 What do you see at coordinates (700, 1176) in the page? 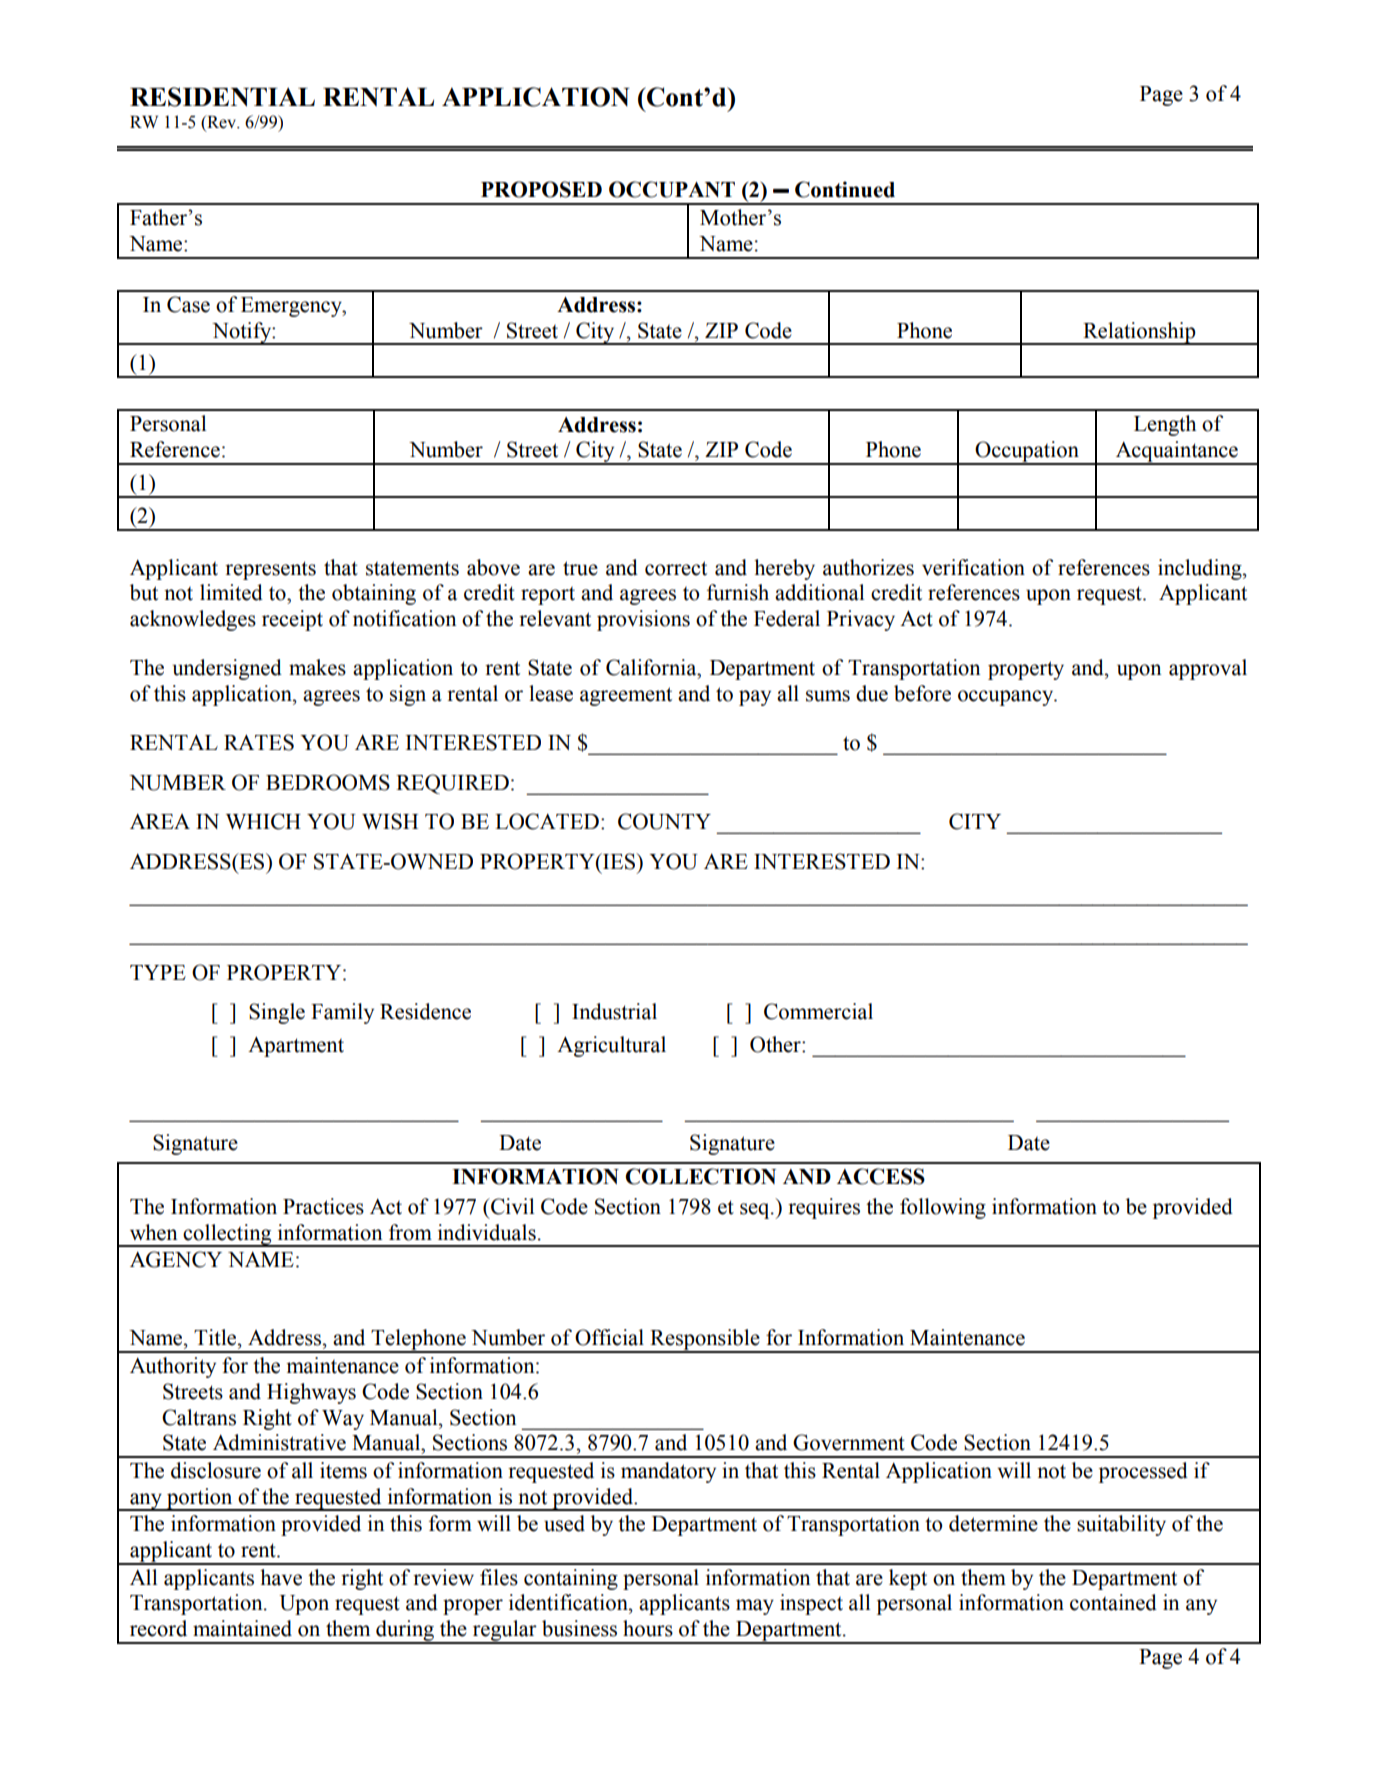
I see `COLLECTION` at bounding box center [700, 1176].
